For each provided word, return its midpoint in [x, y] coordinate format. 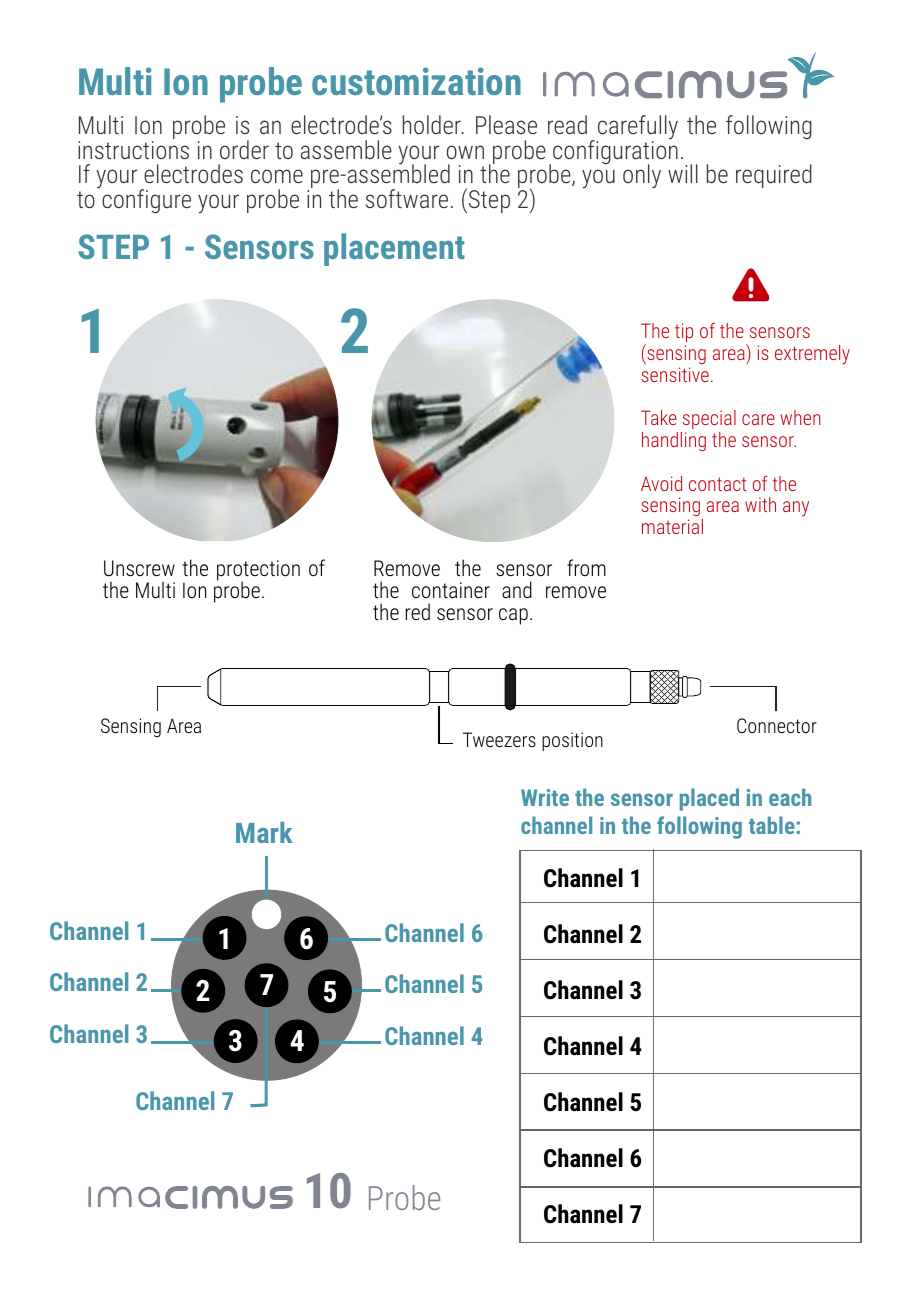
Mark [264, 832]
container [451, 590]
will [683, 173]
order [244, 149]
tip [684, 334]
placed [709, 799]
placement [394, 249]
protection [258, 571]
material [672, 526]
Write [545, 797]
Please [506, 124]
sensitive [675, 374]
